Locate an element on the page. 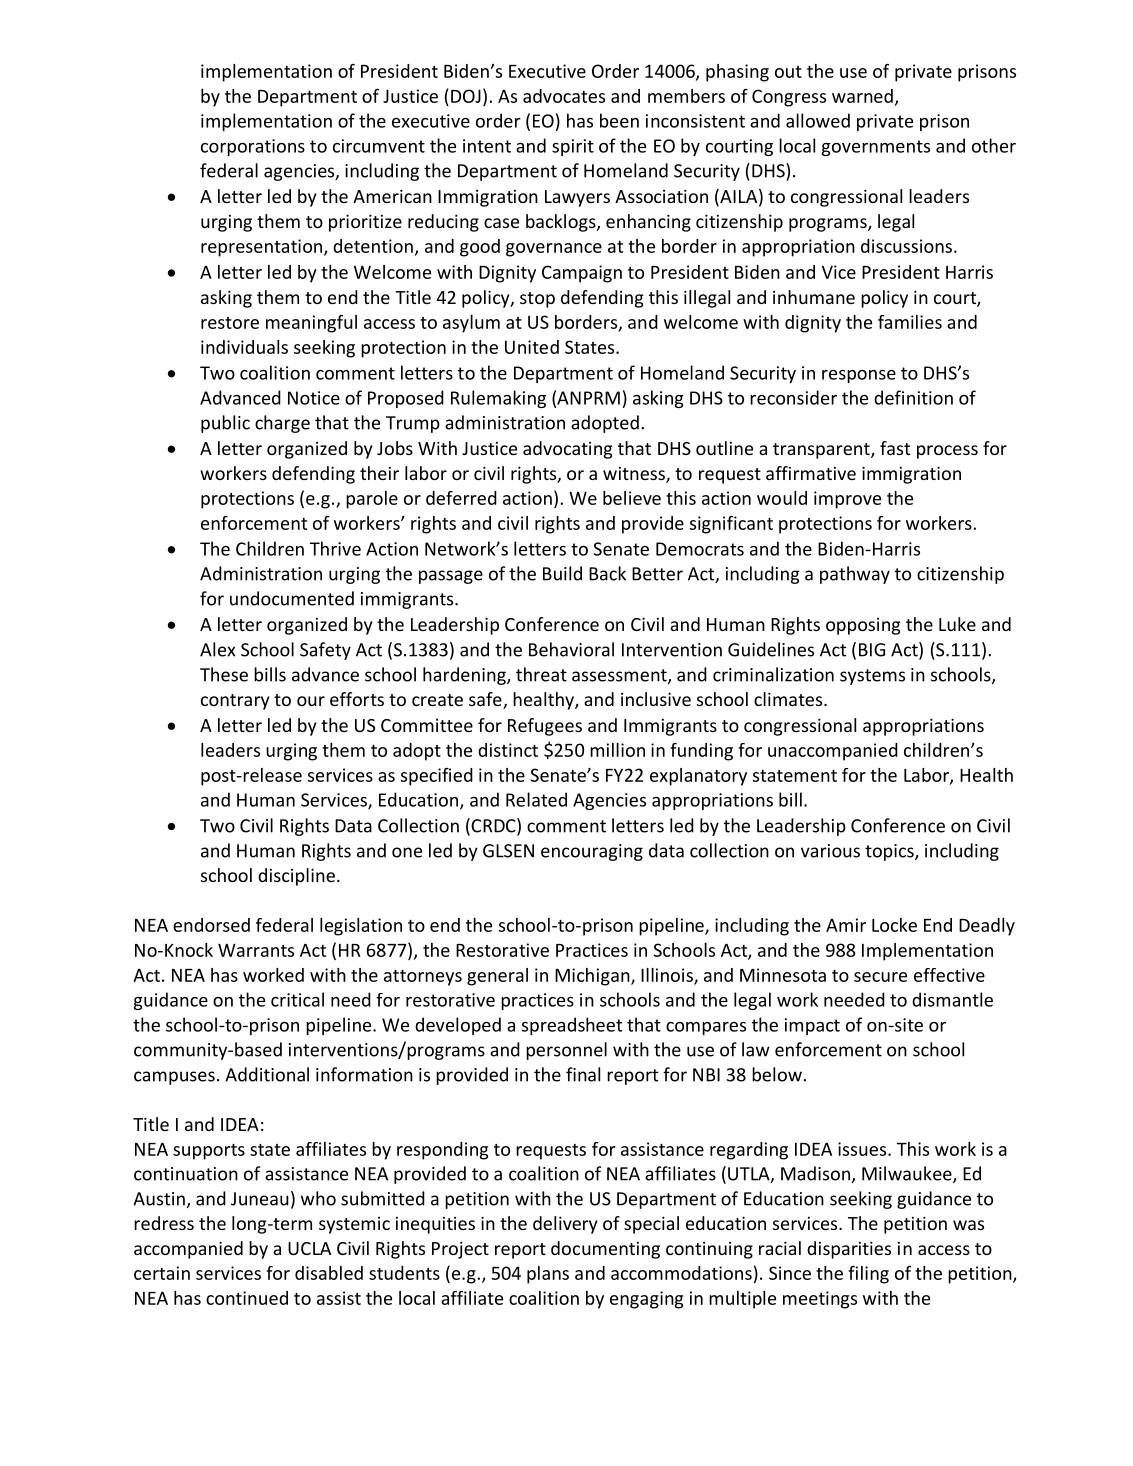  contrary is located at coordinates (235, 702).
